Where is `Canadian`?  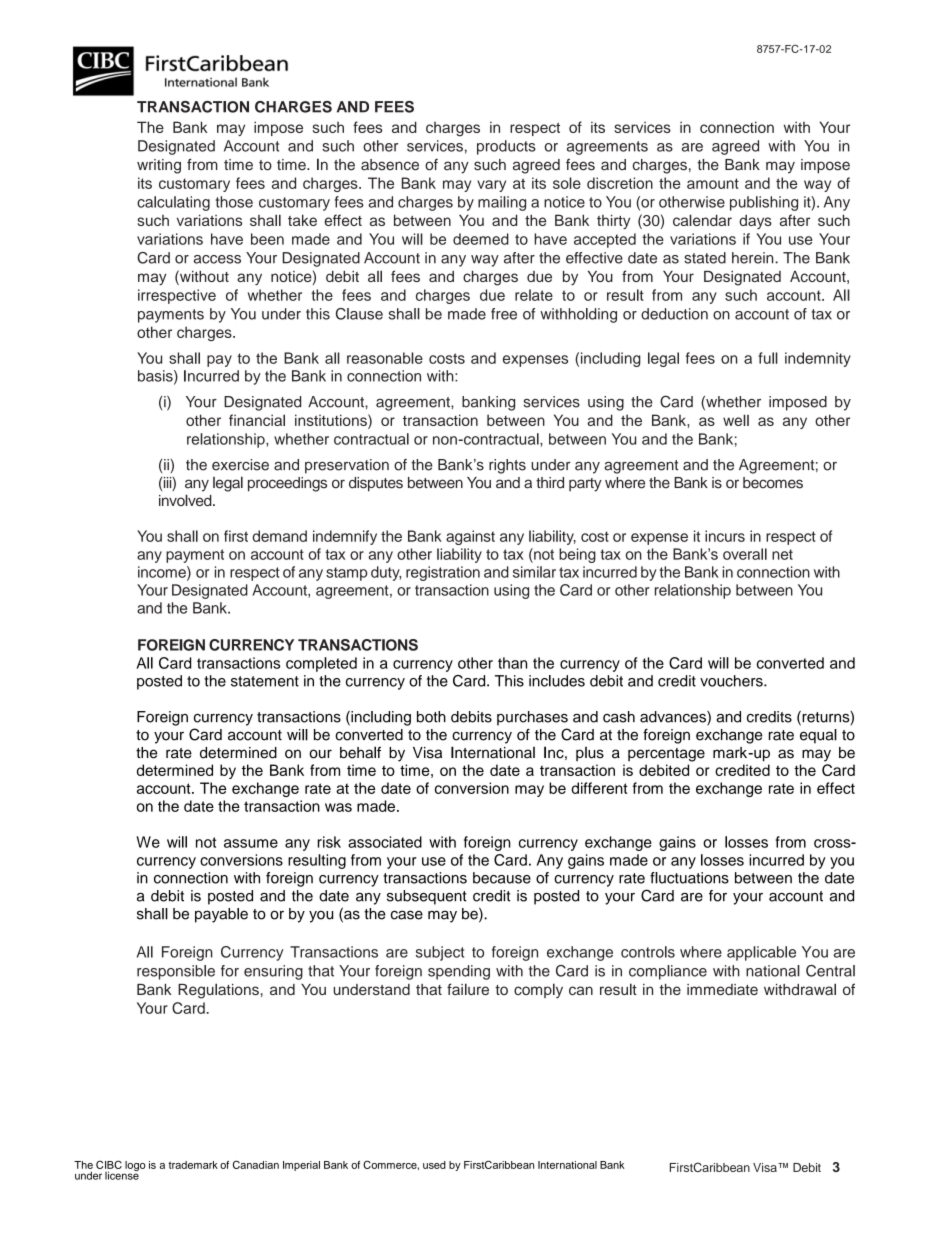
Canadian is located at coordinates (256, 1164).
